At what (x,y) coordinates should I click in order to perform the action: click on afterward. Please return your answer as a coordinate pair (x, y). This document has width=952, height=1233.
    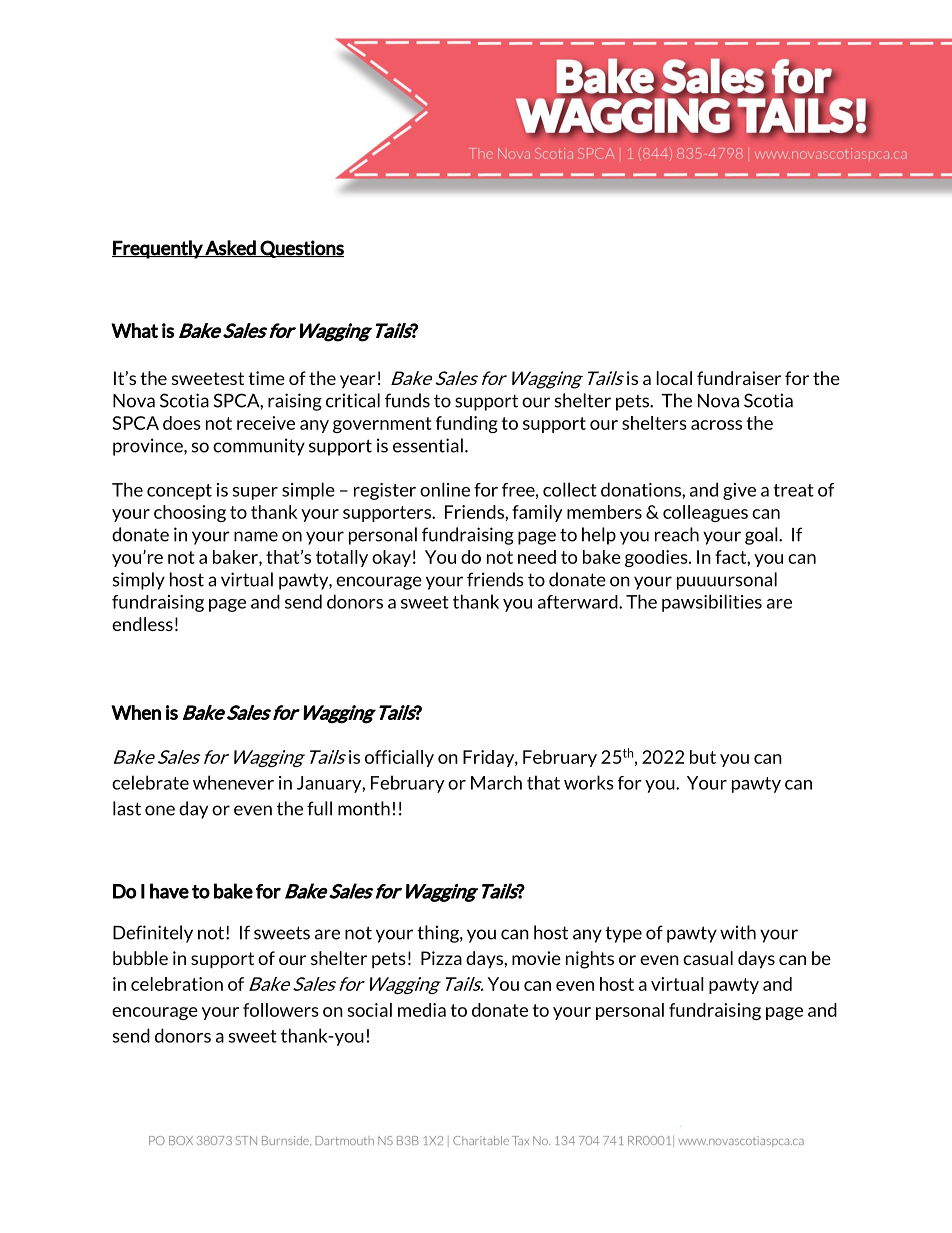
    Looking at the image, I should click on (579, 602).
